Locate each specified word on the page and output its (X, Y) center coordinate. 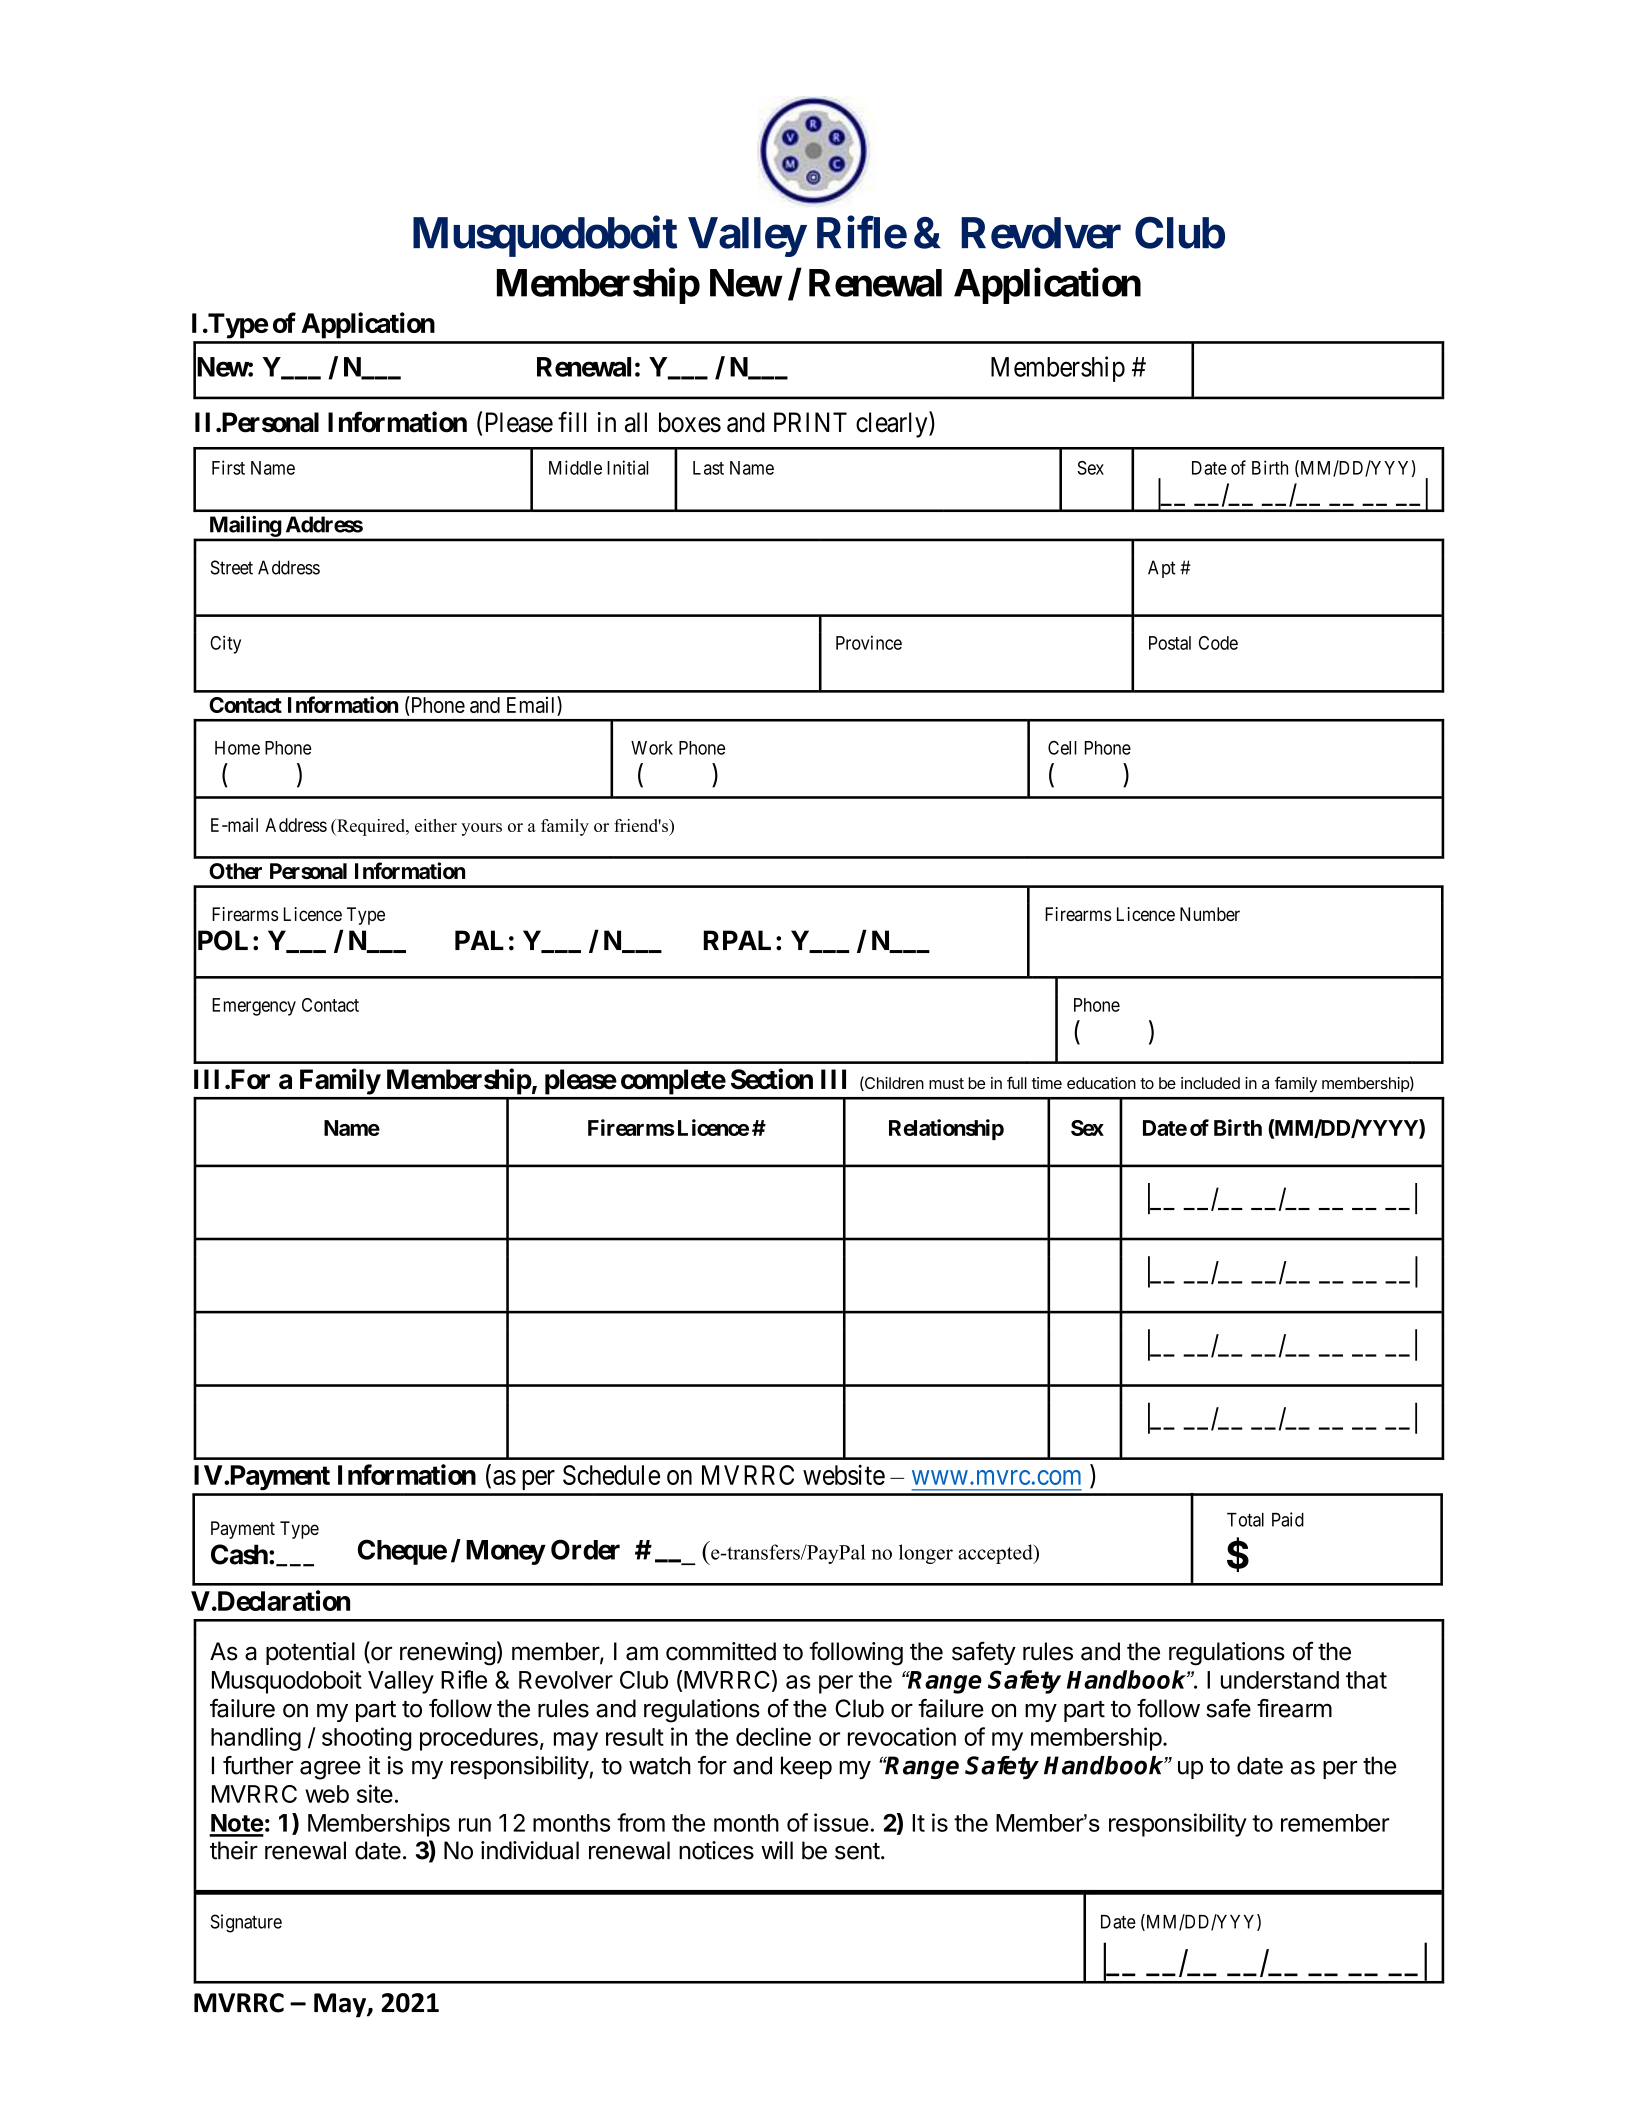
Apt (1162, 569)
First (228, 467)
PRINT (810, 422)
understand (1280, 1680)
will (777, 1850)
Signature (246, 1923)
